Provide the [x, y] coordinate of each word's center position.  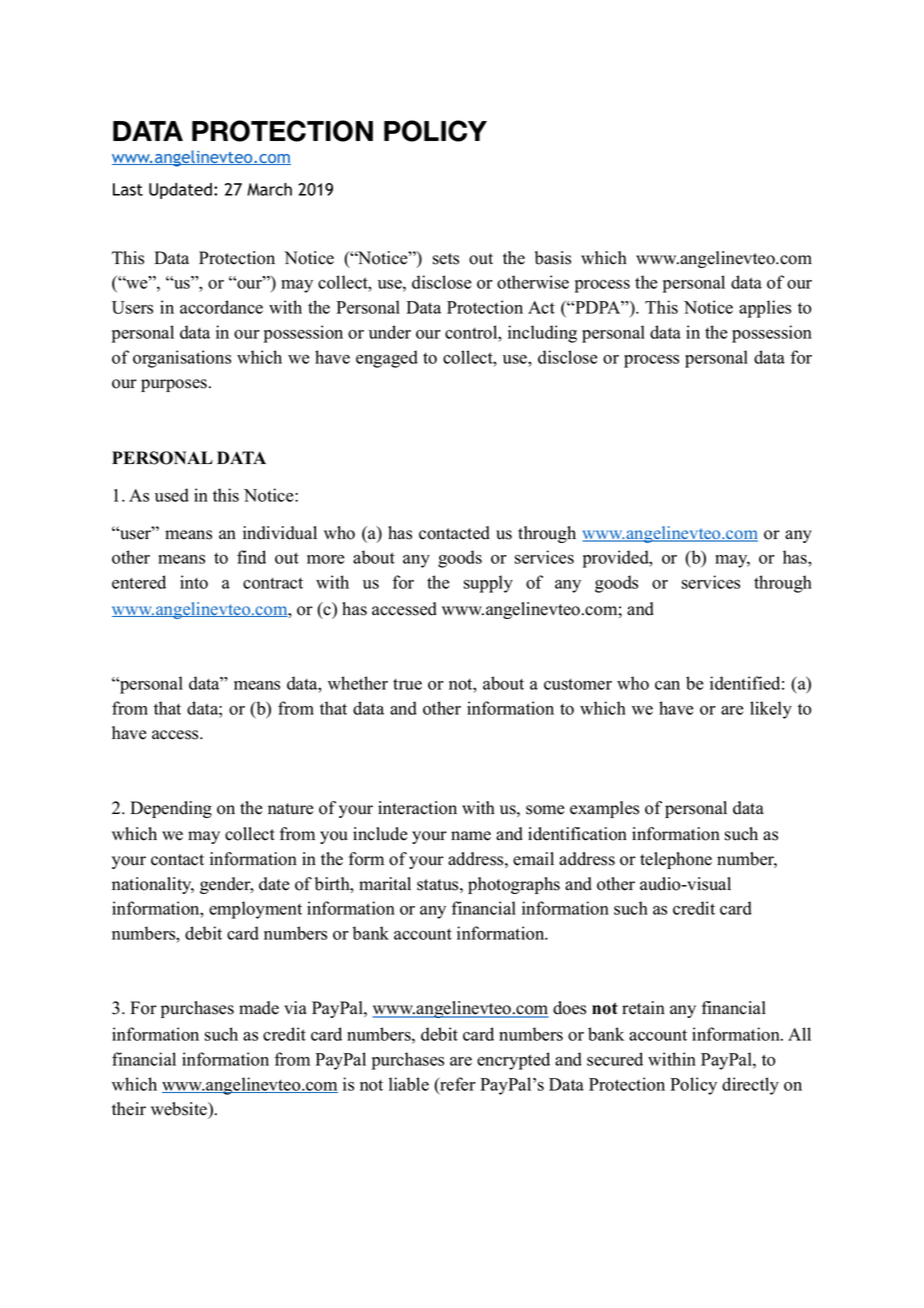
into [194, 582]
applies [765, 309]
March [269, 189]
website [180, 1109]
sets [446, 259]
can [667, 685]
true [407, 684]
